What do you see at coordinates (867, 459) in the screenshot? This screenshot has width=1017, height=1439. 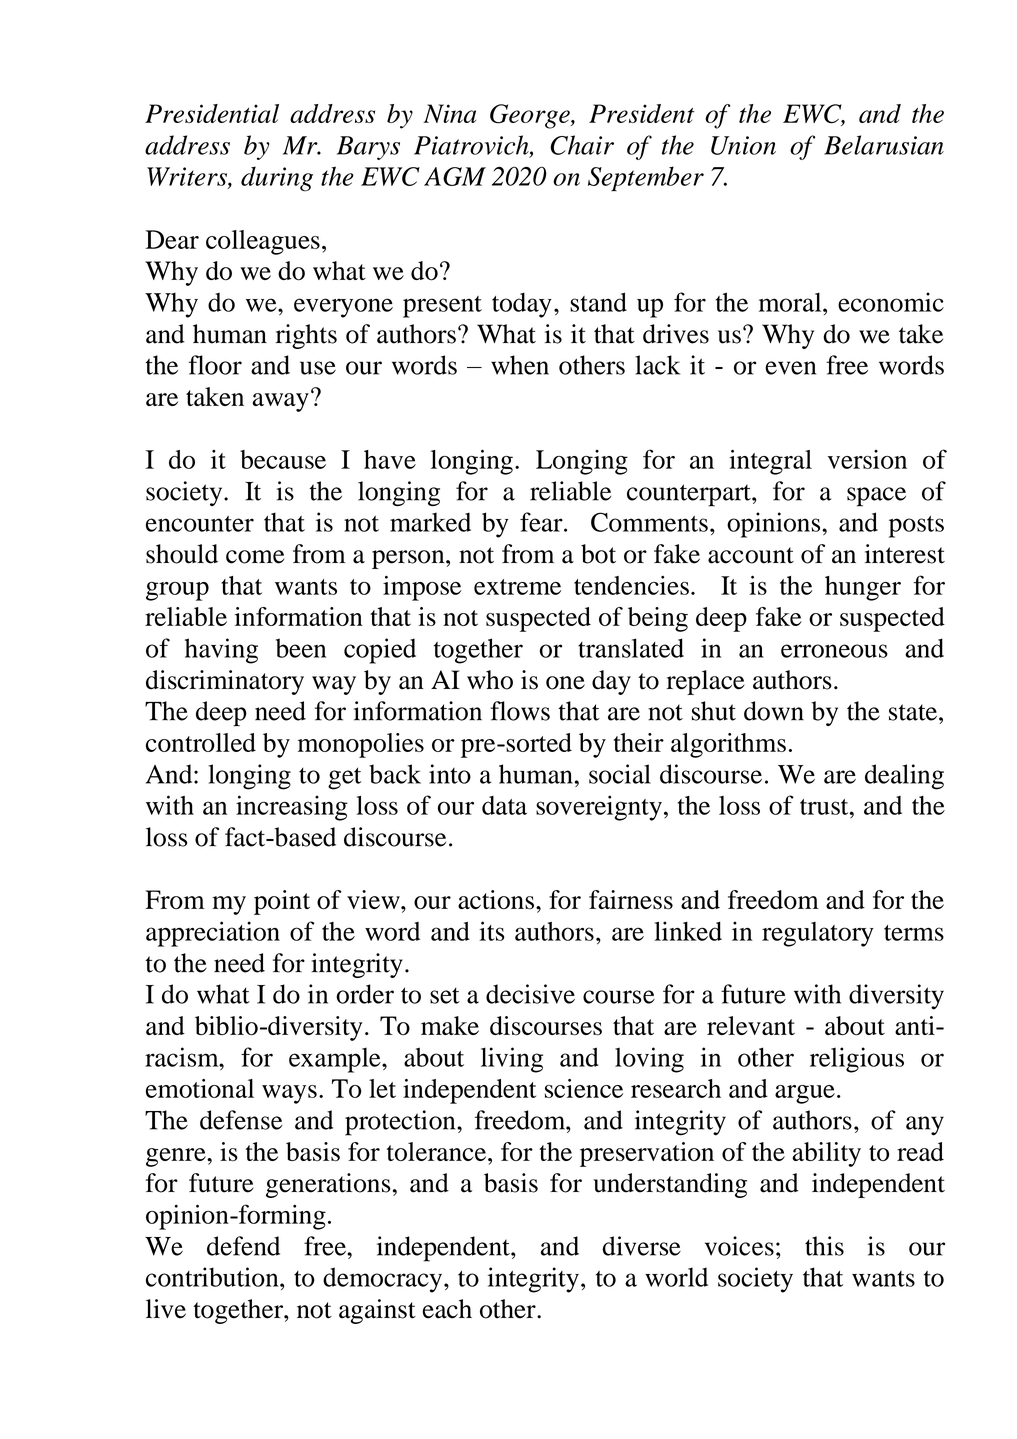 I see `version` at bounding box center [867, 459].
